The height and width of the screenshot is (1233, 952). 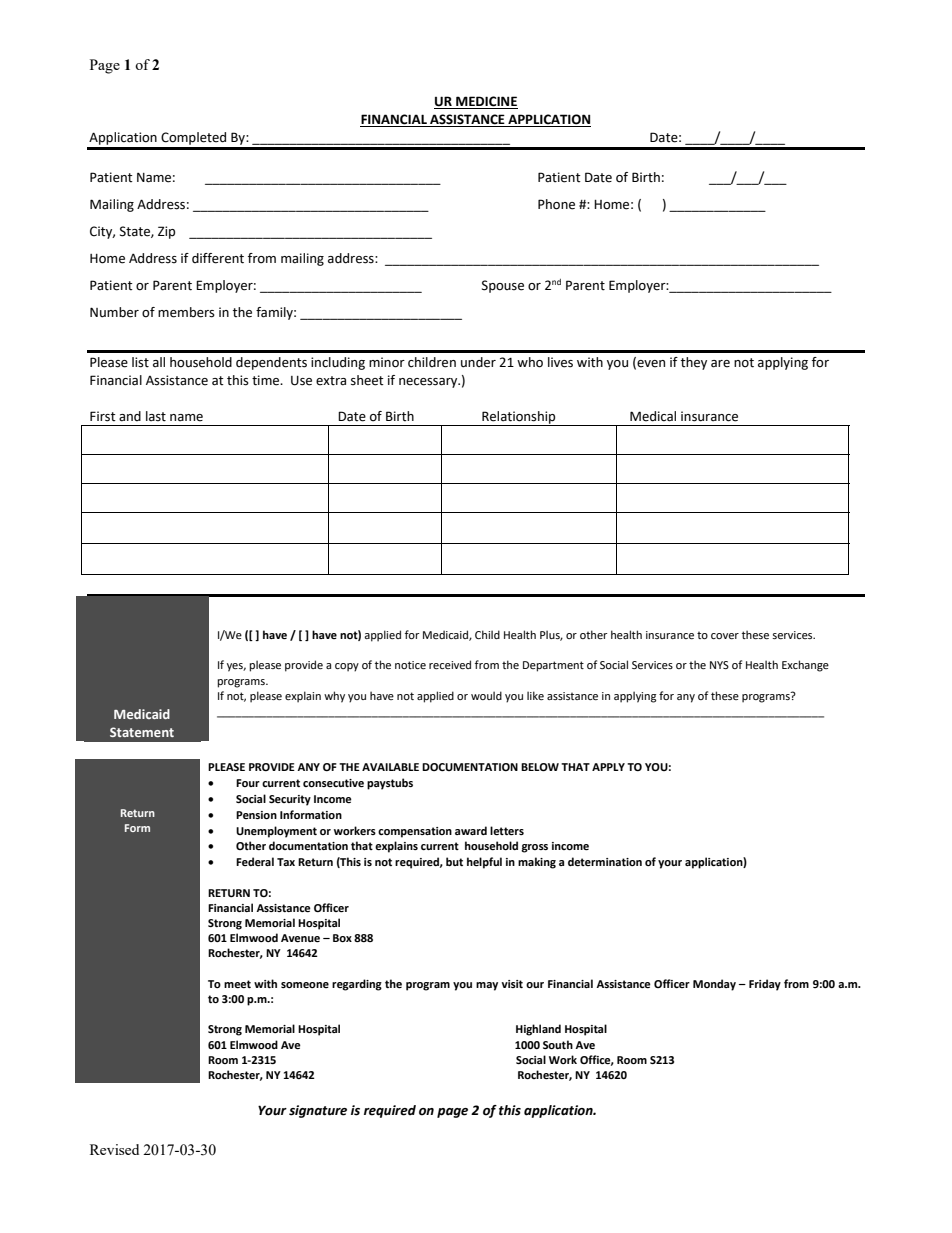 What do you see at coordinates (454, 861) in the screenshot?
I see `but` at bounding box center [454, 861].
